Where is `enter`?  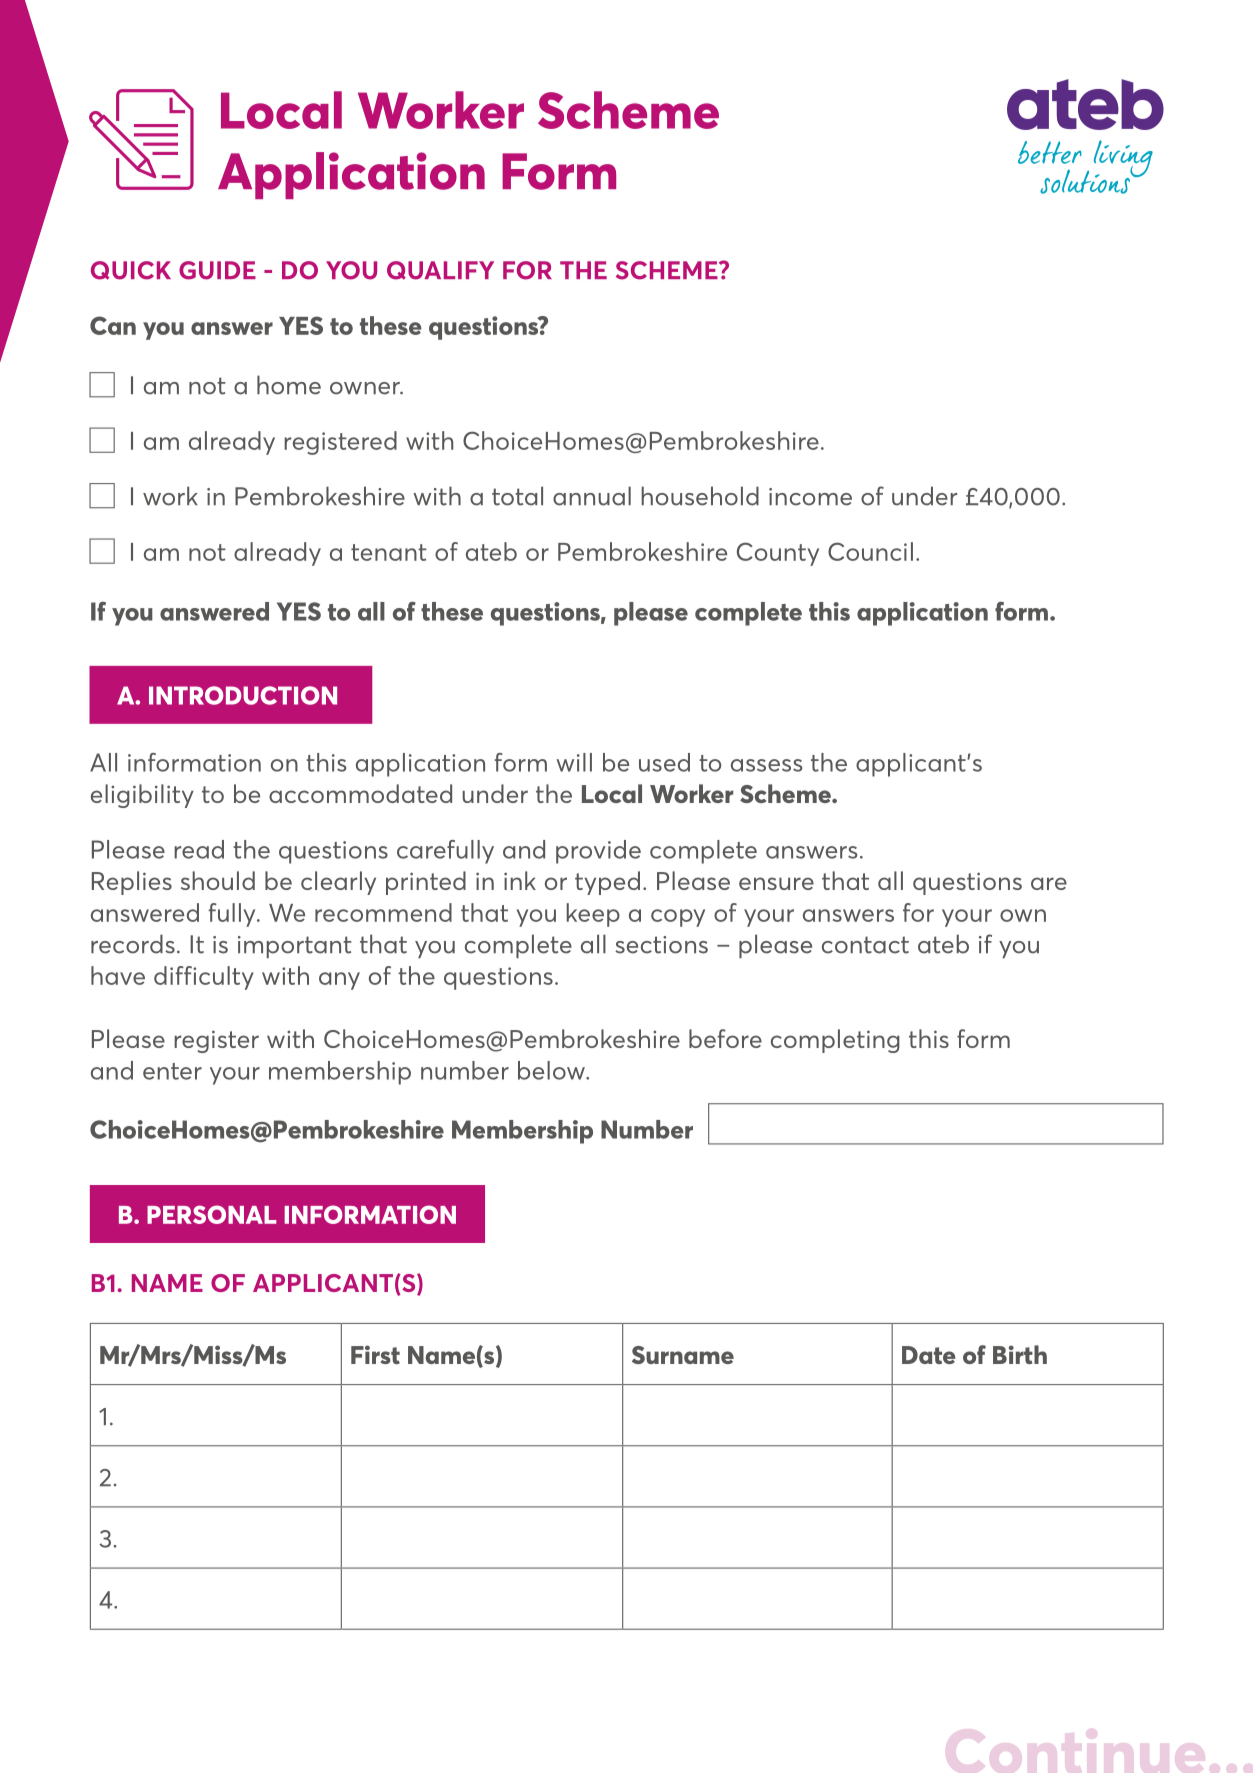 enter is located at coordinates (172, 1071).
